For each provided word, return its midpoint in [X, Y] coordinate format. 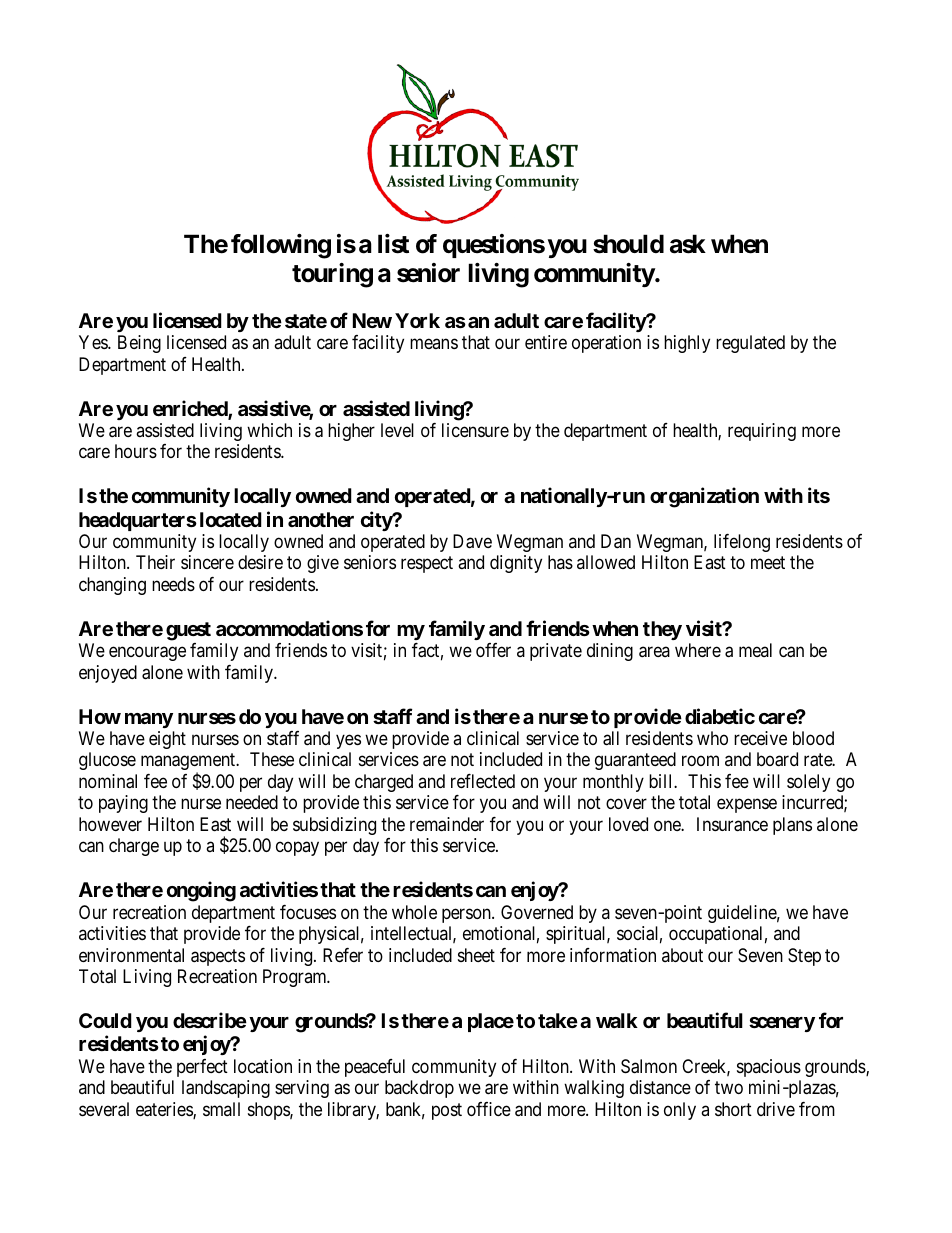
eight [167, 740]
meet [768, 563]
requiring [762, 432]
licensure [475, 430]
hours [136, 451]
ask [688, 244]
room [700, 761]
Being [139, 344]
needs [173, 584]
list [393, 244]
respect [427, 565]
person [467, 915]
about [682, 955]
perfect [202, 1068]
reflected [483, 781]
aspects [218, 957]
